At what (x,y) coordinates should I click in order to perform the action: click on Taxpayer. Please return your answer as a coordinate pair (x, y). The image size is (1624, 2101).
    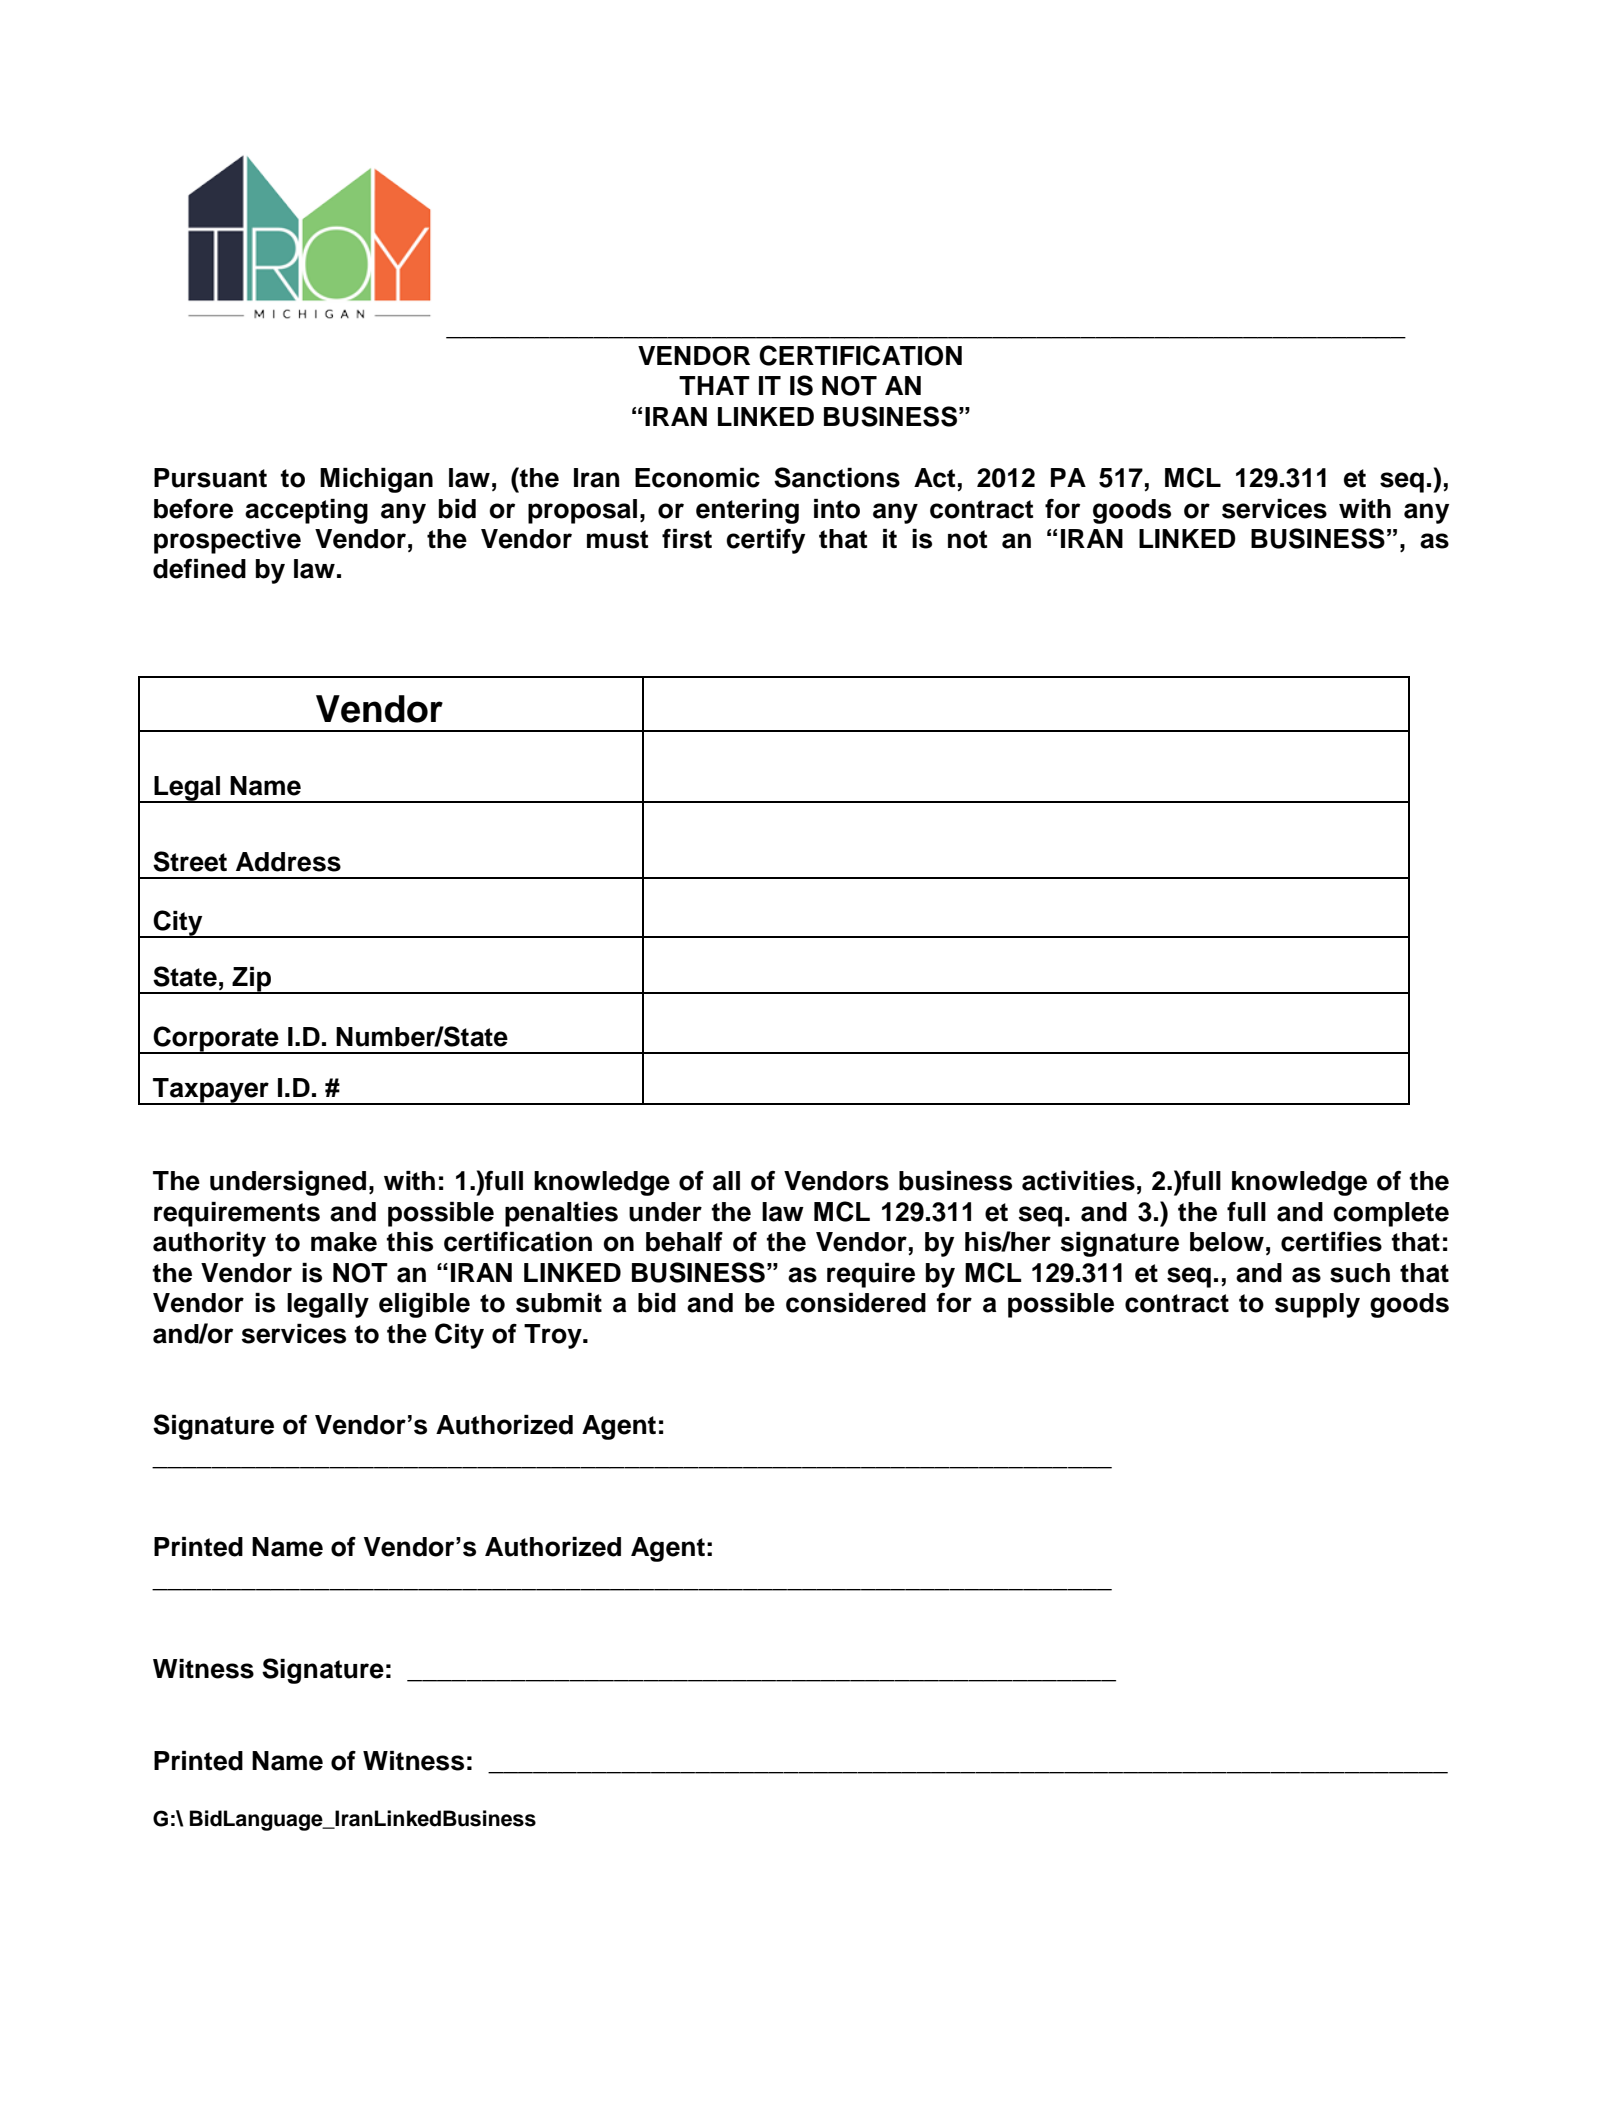
    Looking at the image, I should click on (211, 1091).
